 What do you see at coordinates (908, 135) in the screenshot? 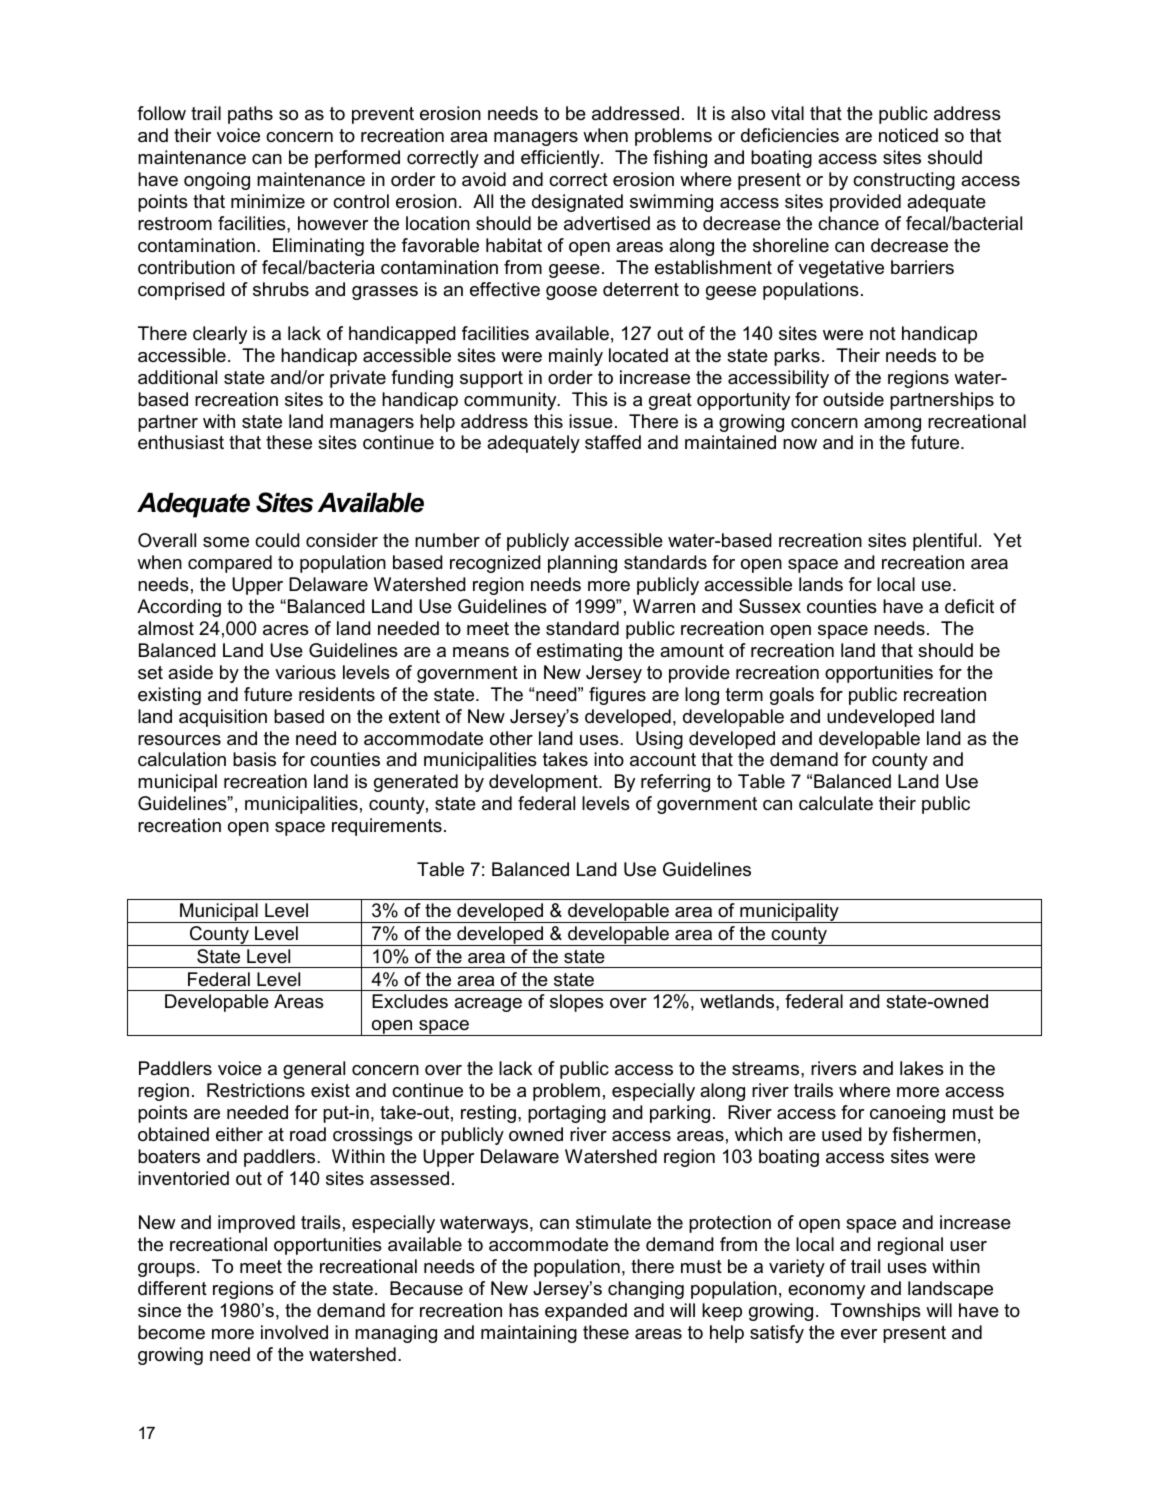
I see `noticed` at bounding box center [908, 135].
